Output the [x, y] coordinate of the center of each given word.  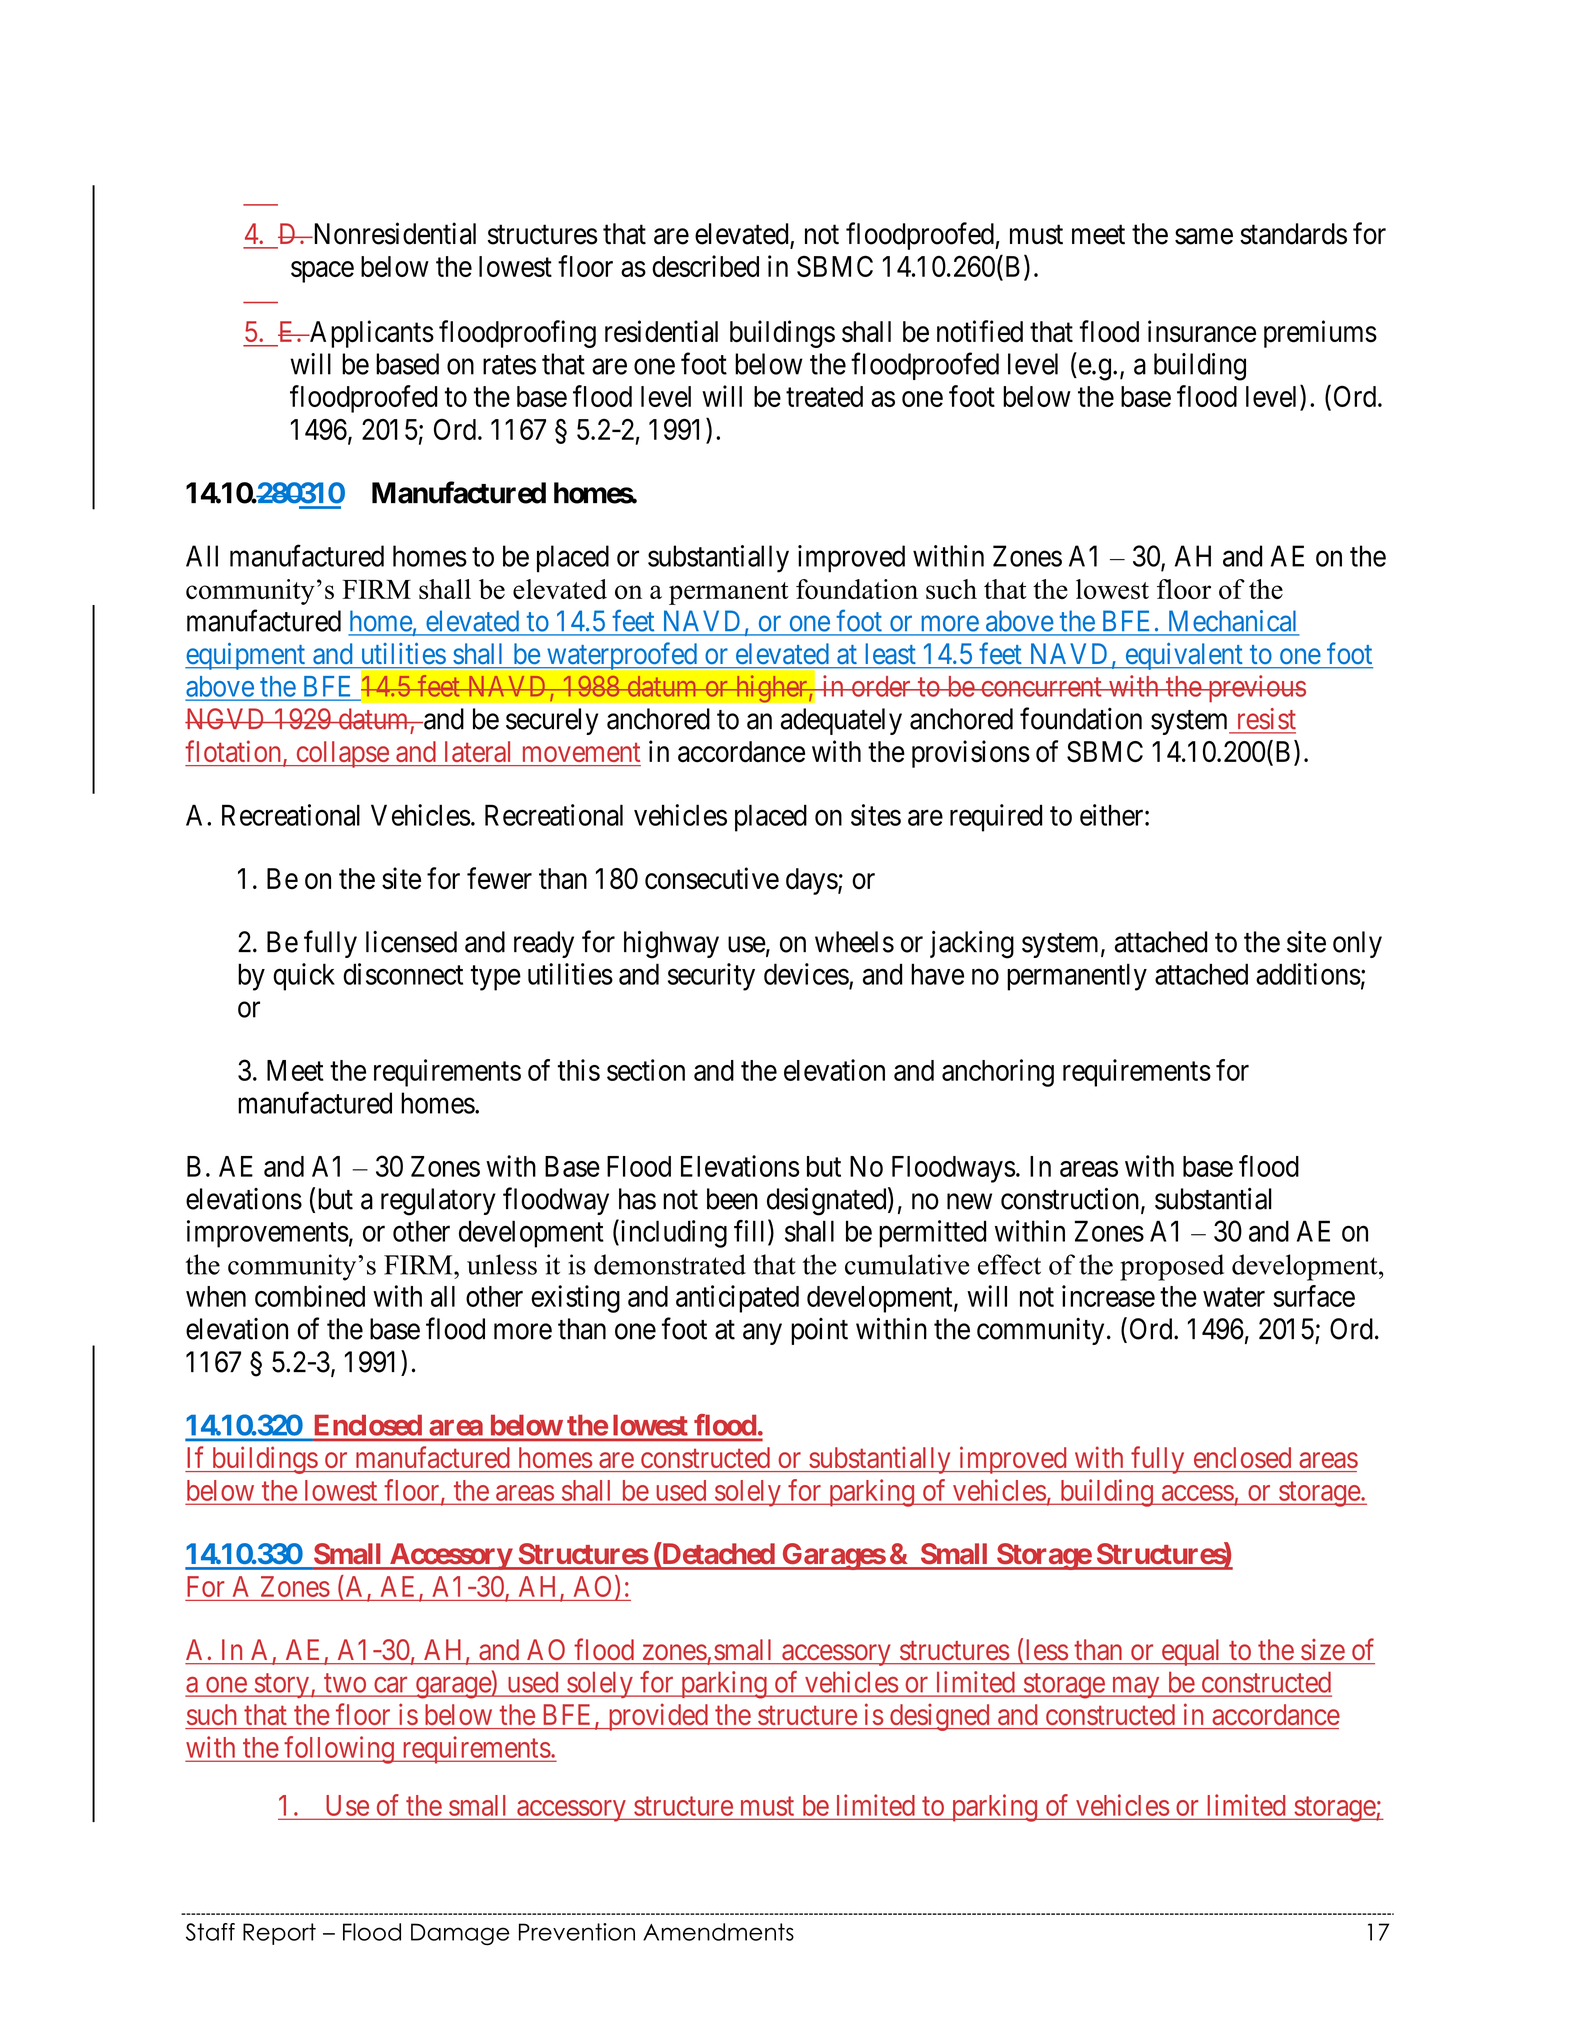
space [322, 272]
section [646, 1070]
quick [304, 977]
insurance [1202, 331]
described [705, 266]
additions [1308, 974]
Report [279, 1934]
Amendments [718, 1932]
